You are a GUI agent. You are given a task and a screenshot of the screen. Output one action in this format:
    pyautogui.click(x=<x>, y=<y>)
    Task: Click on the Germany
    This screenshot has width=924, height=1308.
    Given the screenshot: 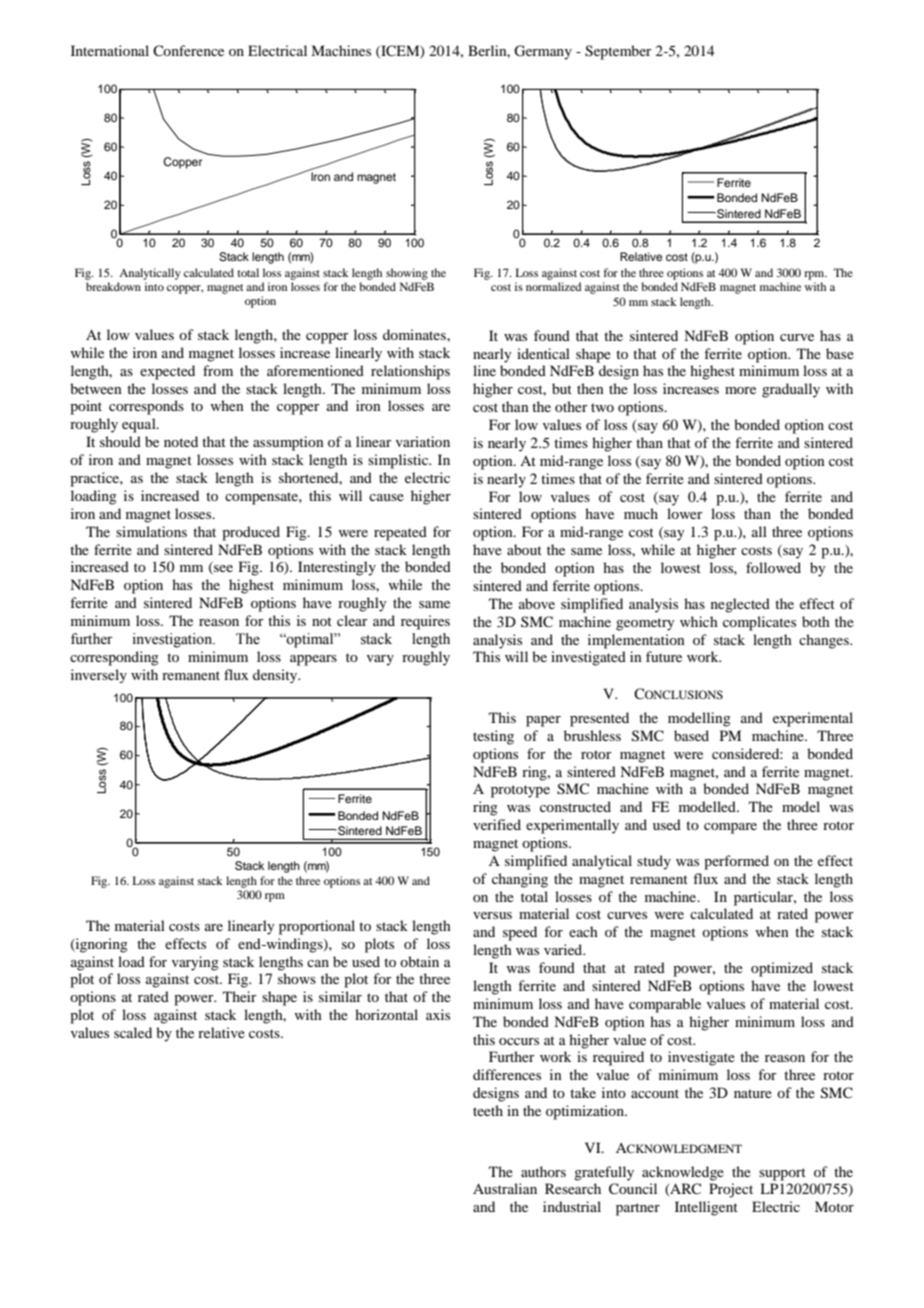 What is the action you would take?
    pyautogui.click(x=543, y=52)
